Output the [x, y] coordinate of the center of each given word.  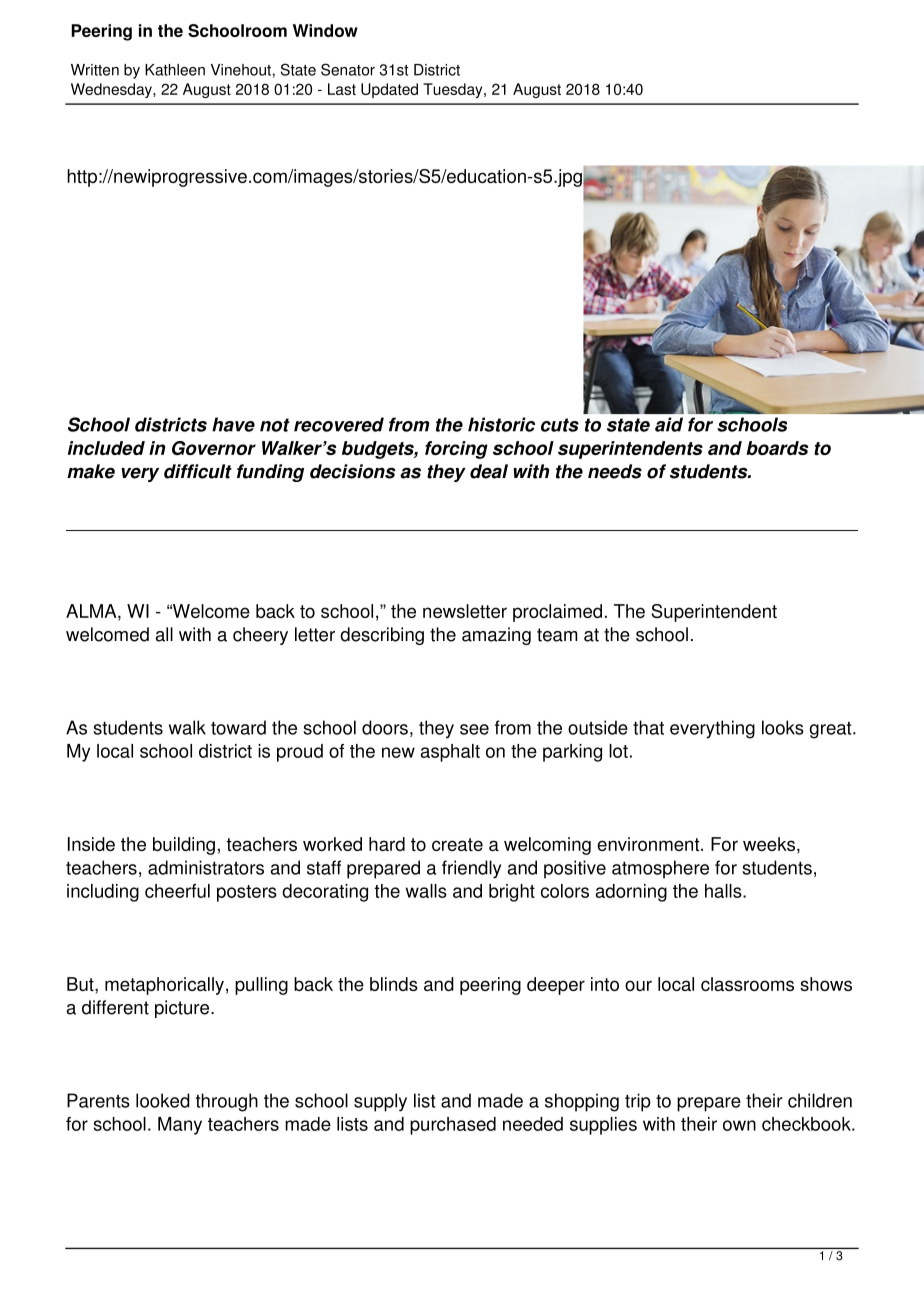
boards [777, 448]
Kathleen [175, 70]
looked [163, 1100]
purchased [453, 1126]
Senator [348, 69]
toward [238, 727]
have [233, 424]
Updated [389, 90]
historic [501, 424]
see [474, 729]
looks [783, 727]
